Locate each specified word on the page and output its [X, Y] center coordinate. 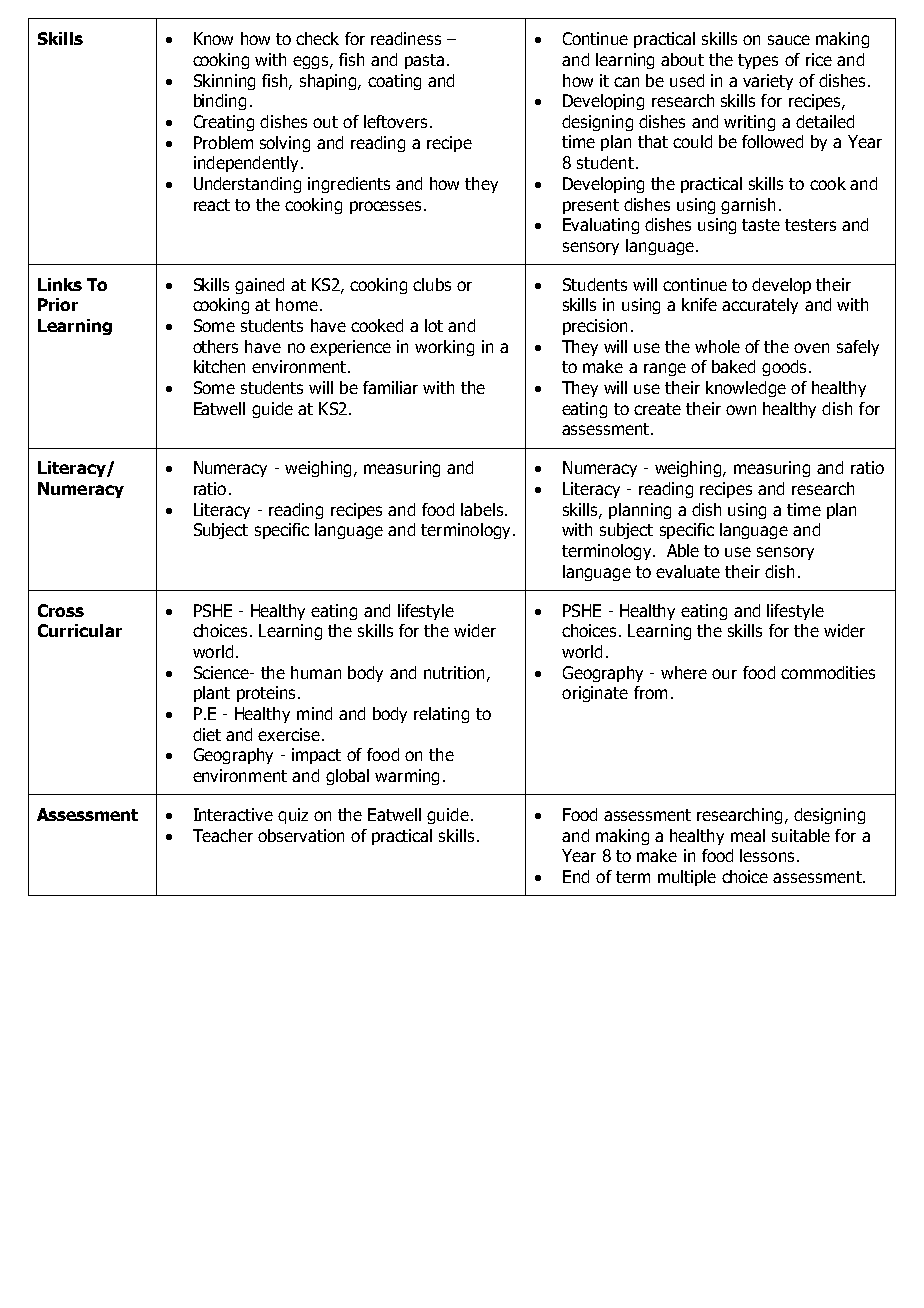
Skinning [224, 82]
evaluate [688, 571]
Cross [61, 610]
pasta [424, 61]
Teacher [223, 835]
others [215, 346]
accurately [760, 306]
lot [434, 325]
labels [482, 509]
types [758, 61]
